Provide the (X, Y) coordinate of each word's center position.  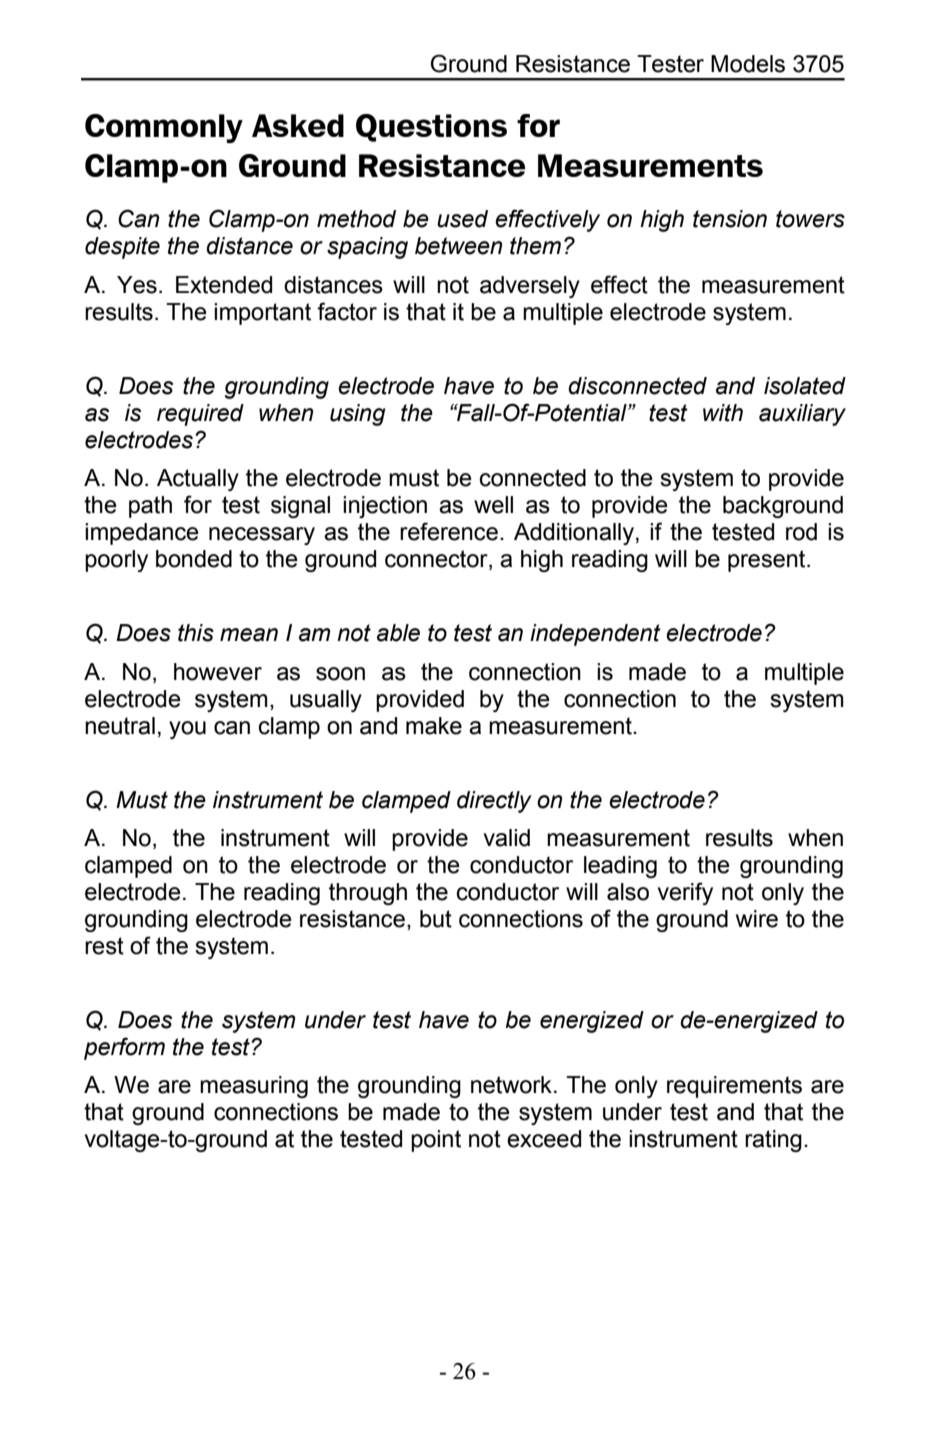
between (458, 246)
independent (595, 635)
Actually (198, 480)
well (493, 505)
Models (748, 64)
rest (104, 946)
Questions (431, 128)
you (187, 730)
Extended (224, 285)
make (434, 726)
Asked (298, 125)
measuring (254, 1087)
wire (757, 919)
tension (730, 219)
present (768, 561)
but (436, 919)
